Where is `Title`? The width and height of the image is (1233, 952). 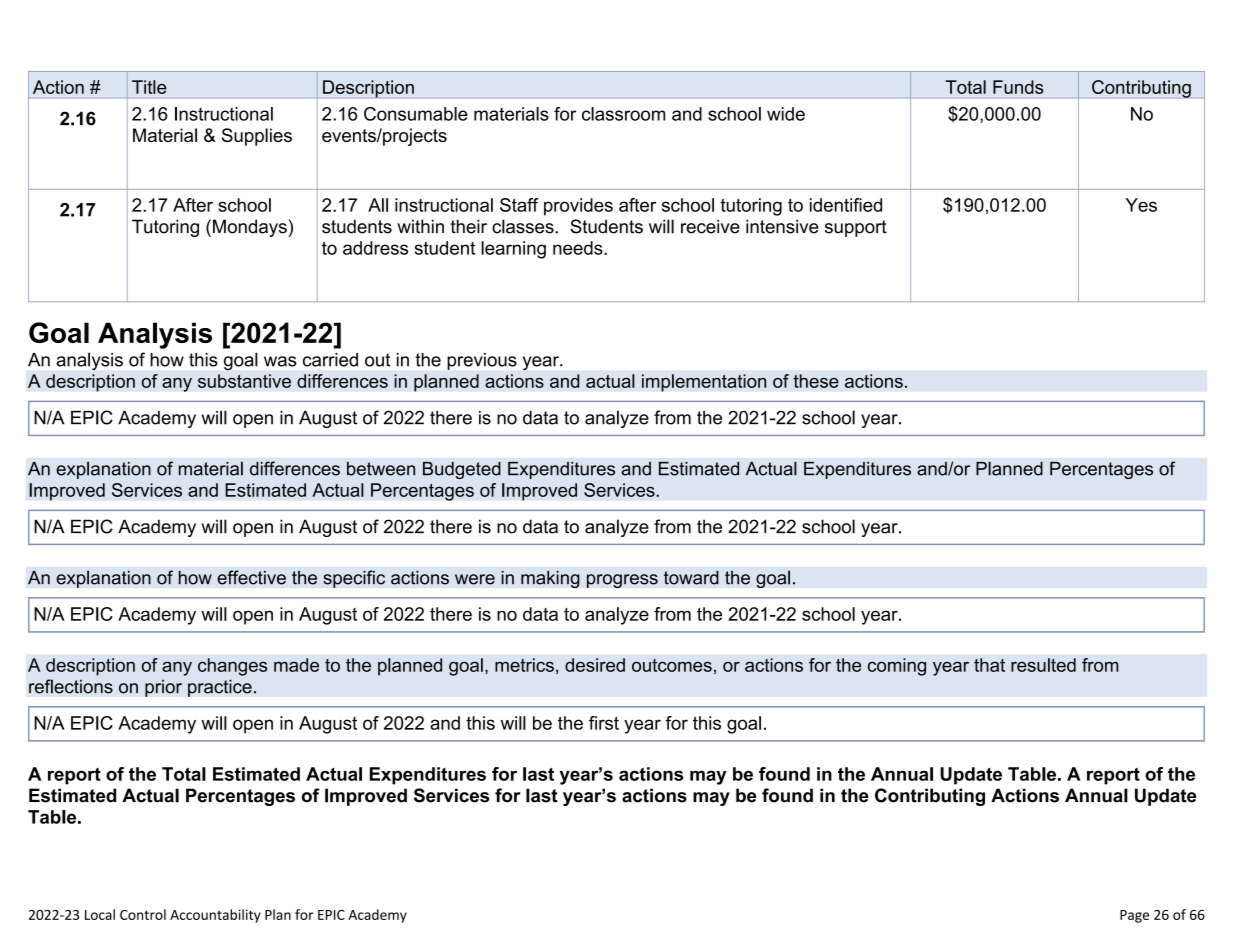 Title is located at coordinates (149, 87).
